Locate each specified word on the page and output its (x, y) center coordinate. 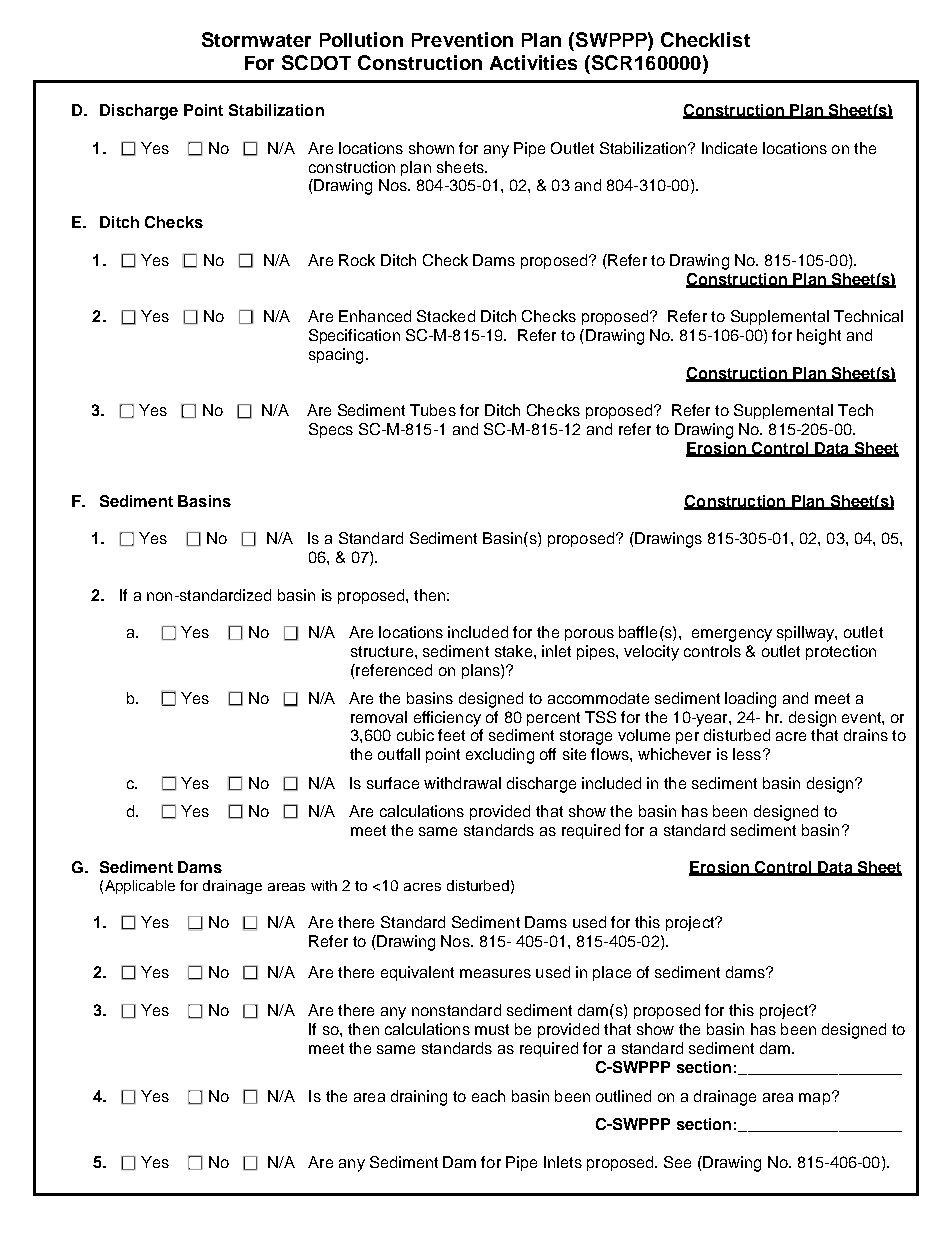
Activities (533, 62)
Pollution (361, 39)
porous (589, 635)
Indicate (729, 148)
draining (419, 1098)
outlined (623, 1096)
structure (382, 651)
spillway (806, 634)
